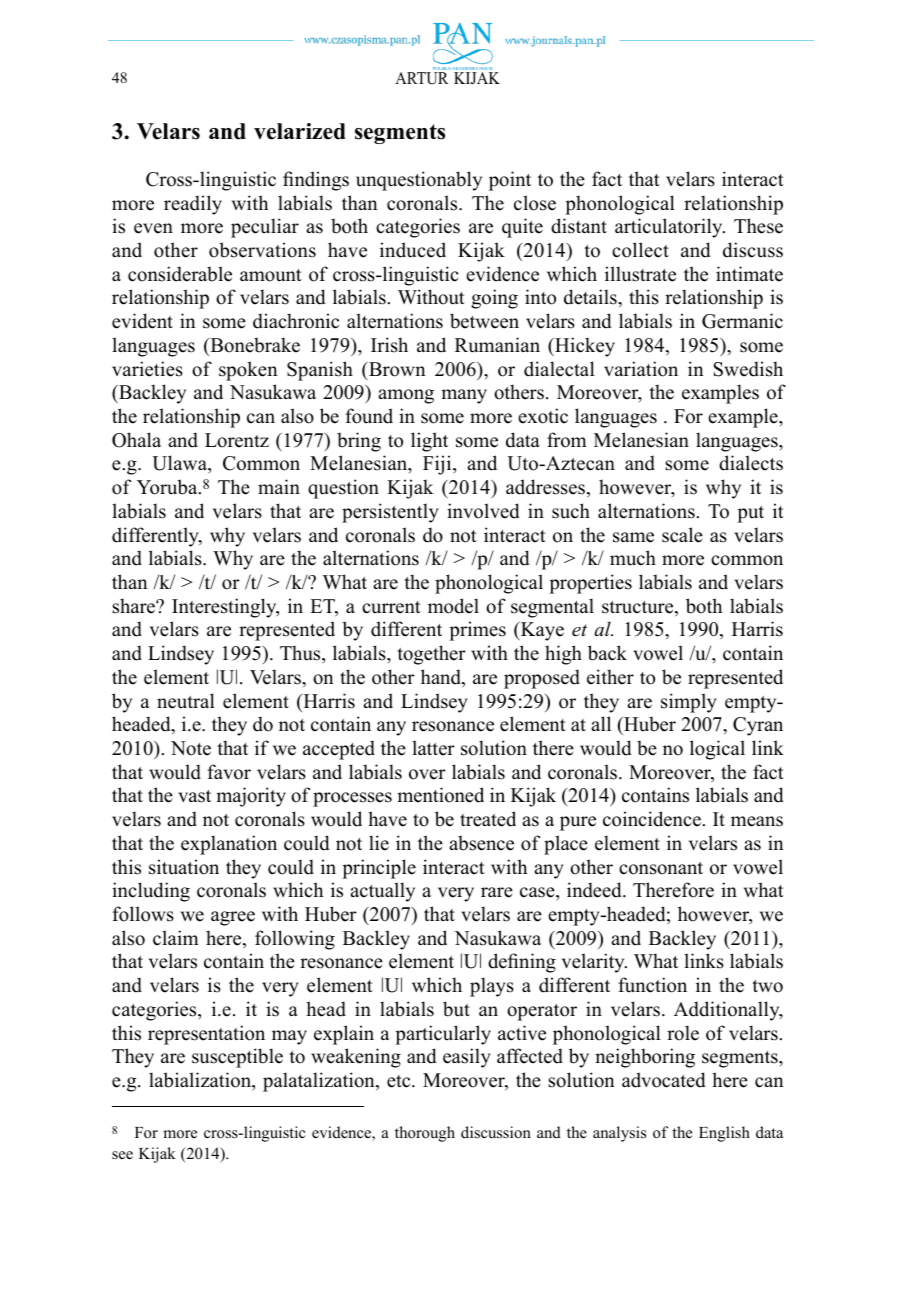 Image resolution: width=924 pixels, height=1316 pixels. What do you see at coordinates (193, 205) in the page?
I see `readily` at bounding box center [193, 205].
